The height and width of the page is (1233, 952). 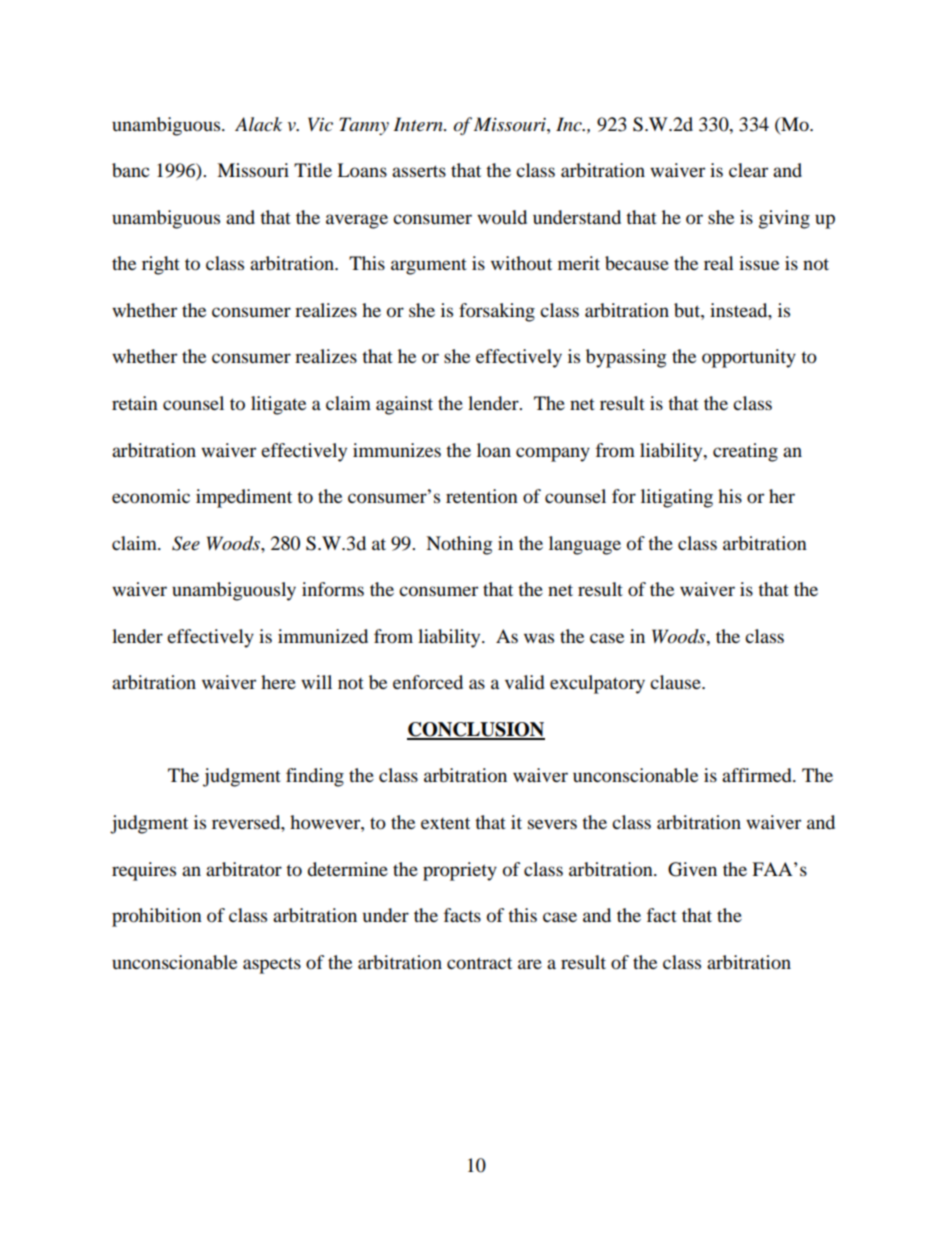 I want to click on prohibition, so click(x=157, y=917).
